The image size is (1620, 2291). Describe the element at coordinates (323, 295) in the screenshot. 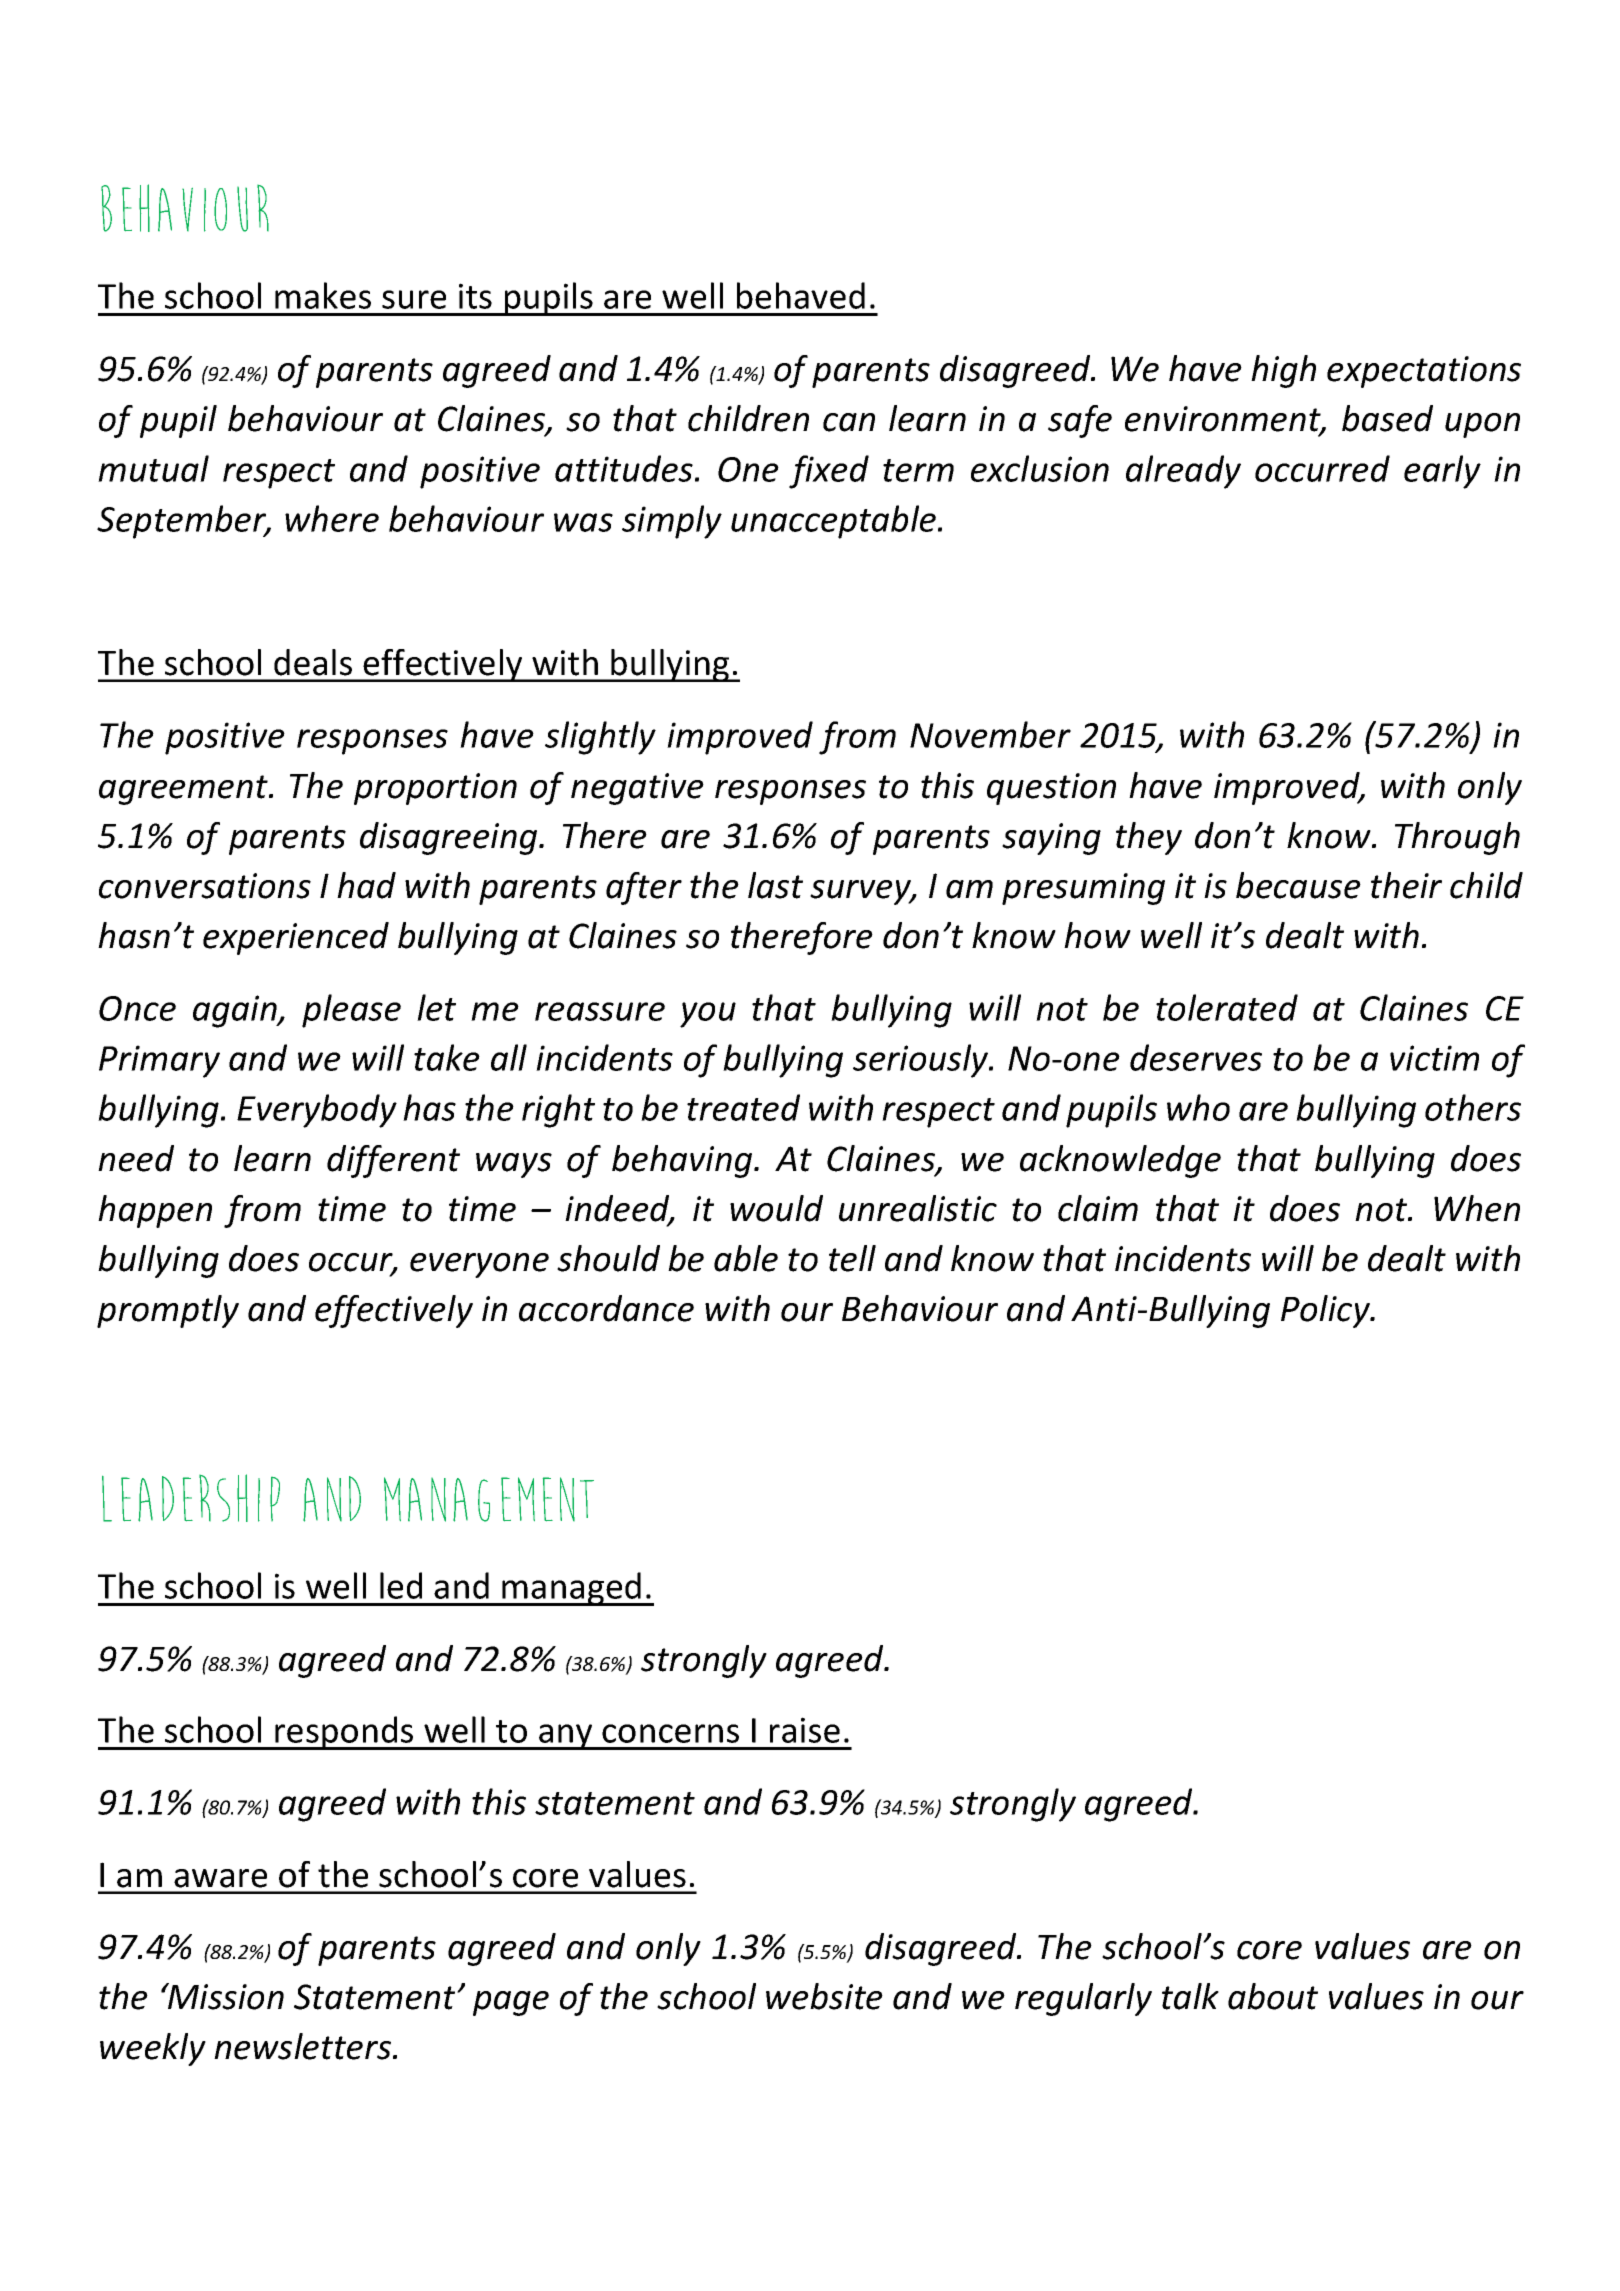

I see `makes` at that location.
